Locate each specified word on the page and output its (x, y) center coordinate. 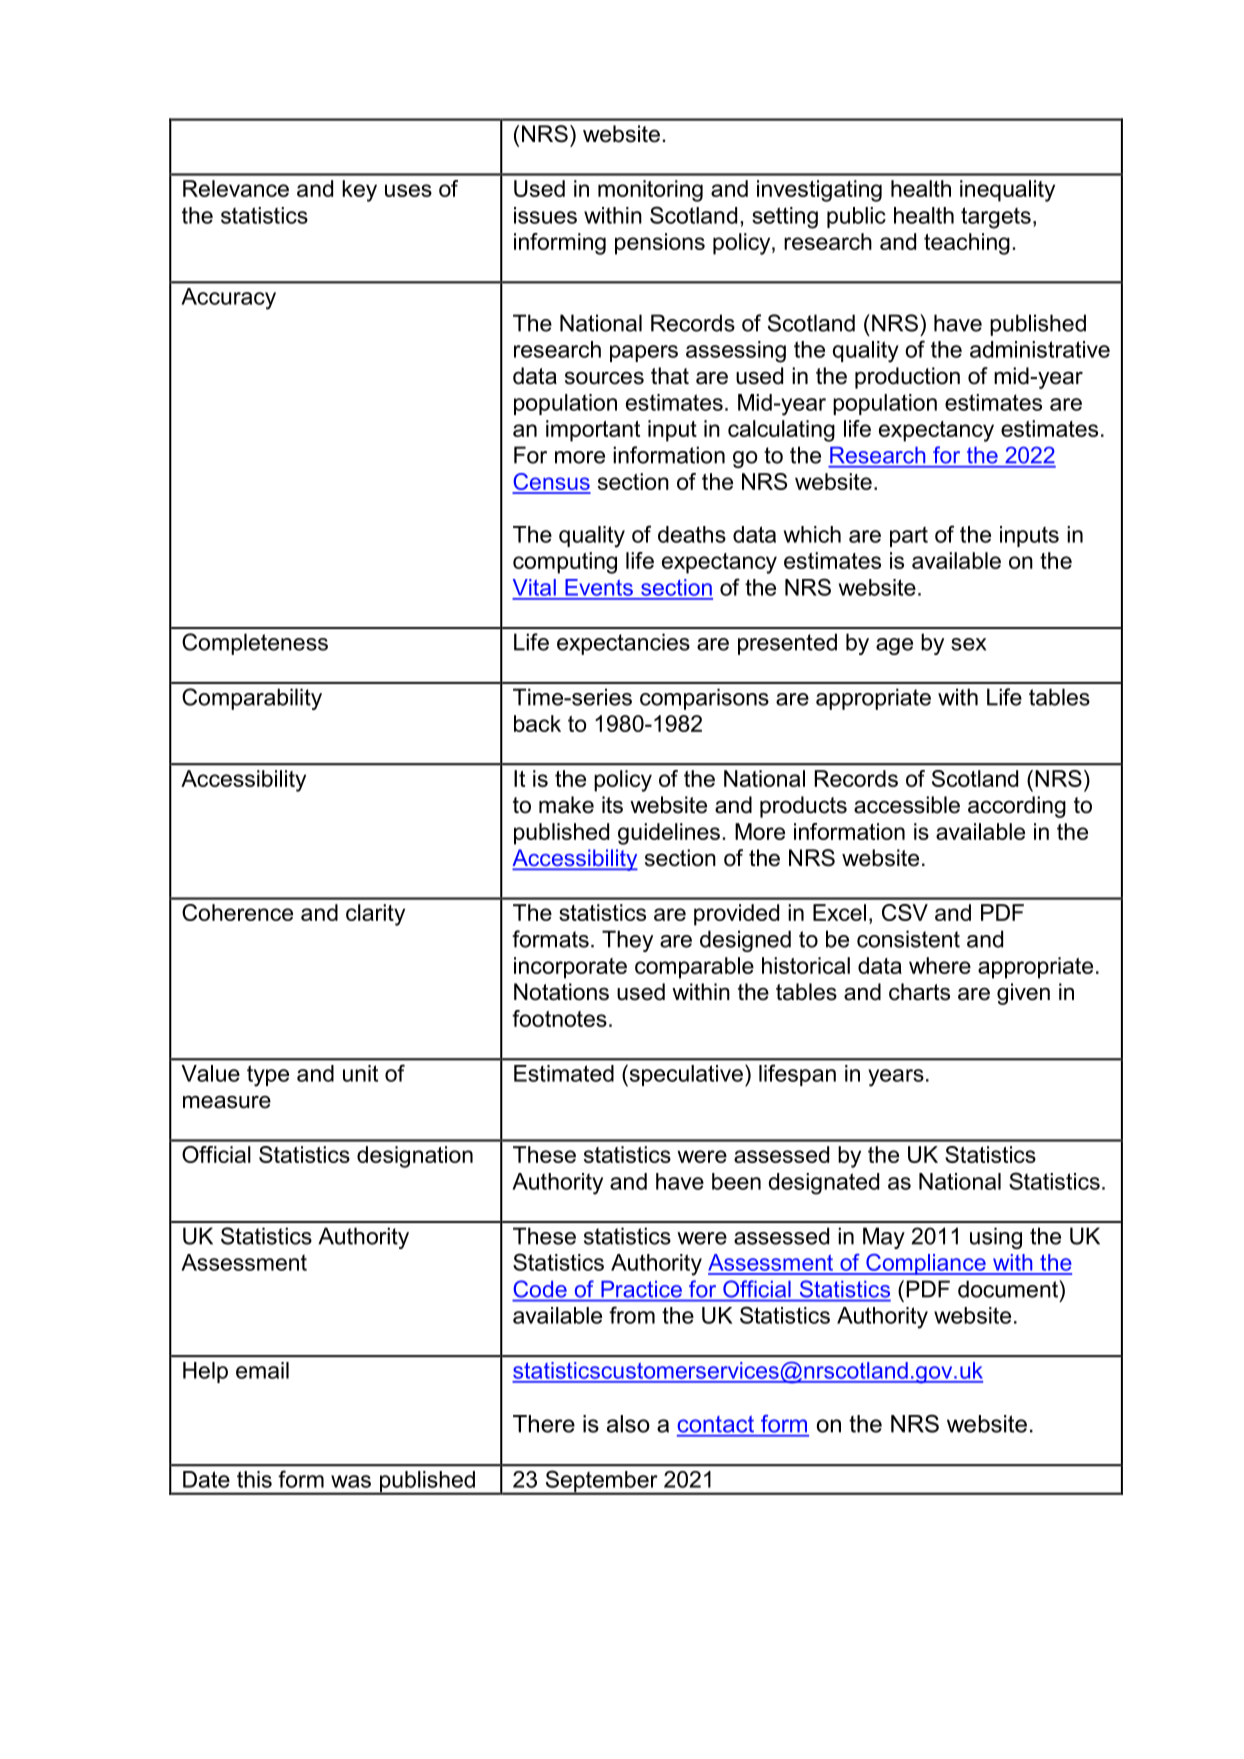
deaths (692, 534)
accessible (907, 805)
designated (823, 1184)
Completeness (255, 644)
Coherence (237, 912)
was (351, 1481)
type (268, 1076)
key (359, 191)
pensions (660, 244)
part (909, 536)
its (612, 805)
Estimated (564, 1073)
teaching (967, 244)
